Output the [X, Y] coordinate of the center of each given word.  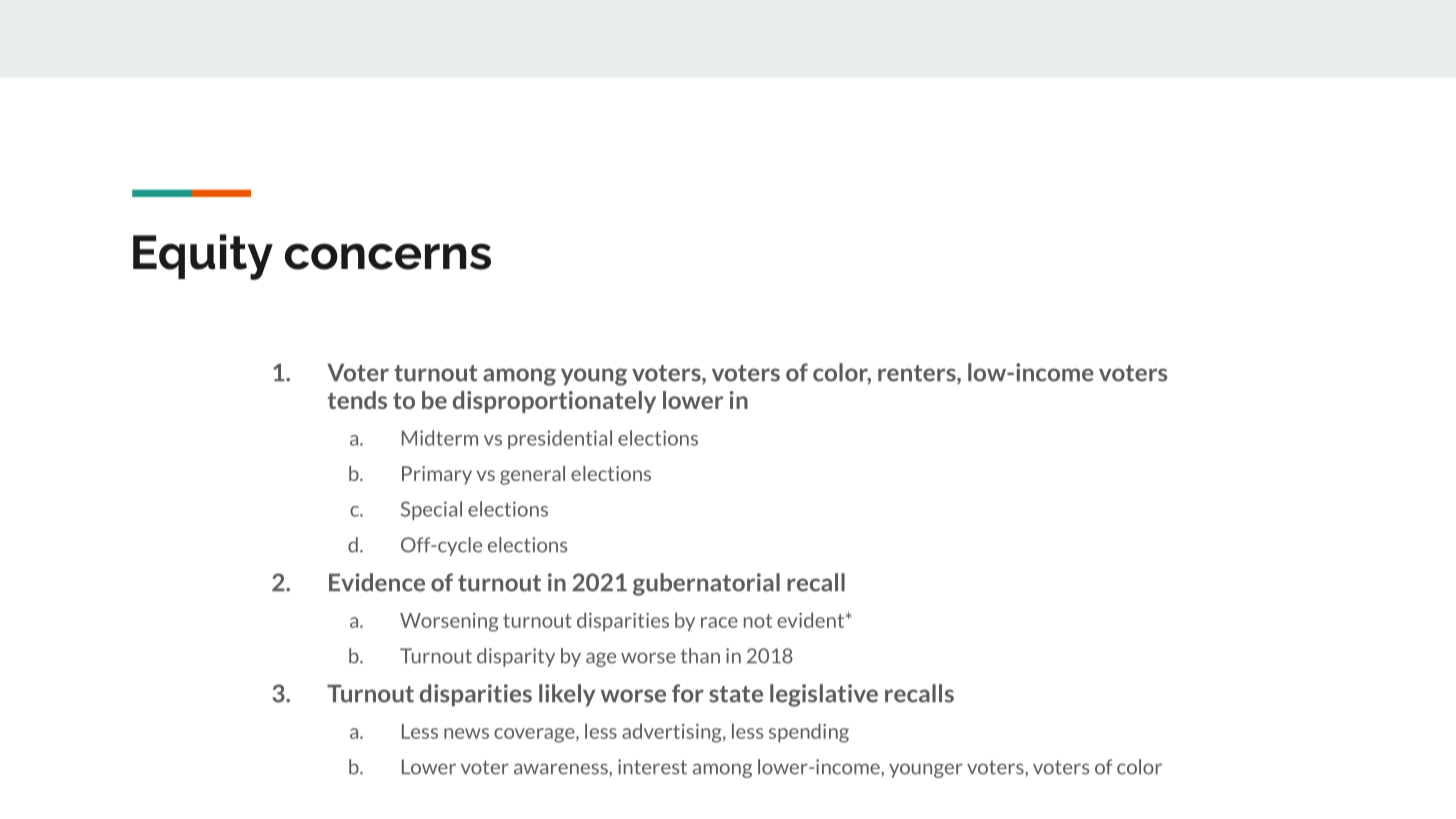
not [758, 621]
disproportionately [554, 402]
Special [431, 510]
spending [809, 733]
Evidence [377, 582]
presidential [560, 439]
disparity [516, 657]
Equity [203, 257]
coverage [535, 735]
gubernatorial [706, 584]
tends [357, 400]
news [466, 733]
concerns [388, 256]
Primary [437, 475]
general [532, 475]
